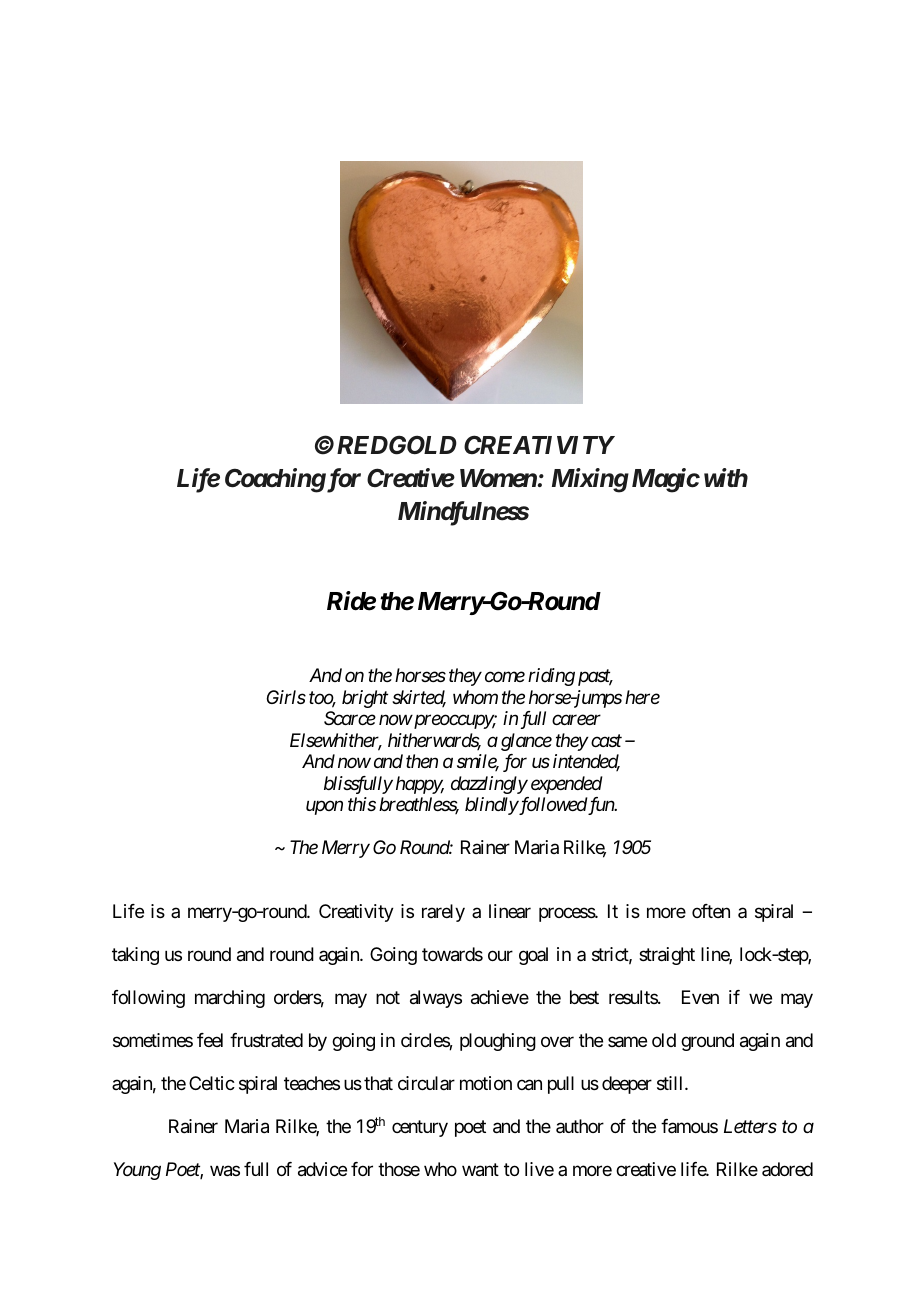 The width and height of the screenshot is (924, 1308). What do you see at coordinates (576, 720) in the screenshot?
I see `career` at bounding box center [576, 720].
